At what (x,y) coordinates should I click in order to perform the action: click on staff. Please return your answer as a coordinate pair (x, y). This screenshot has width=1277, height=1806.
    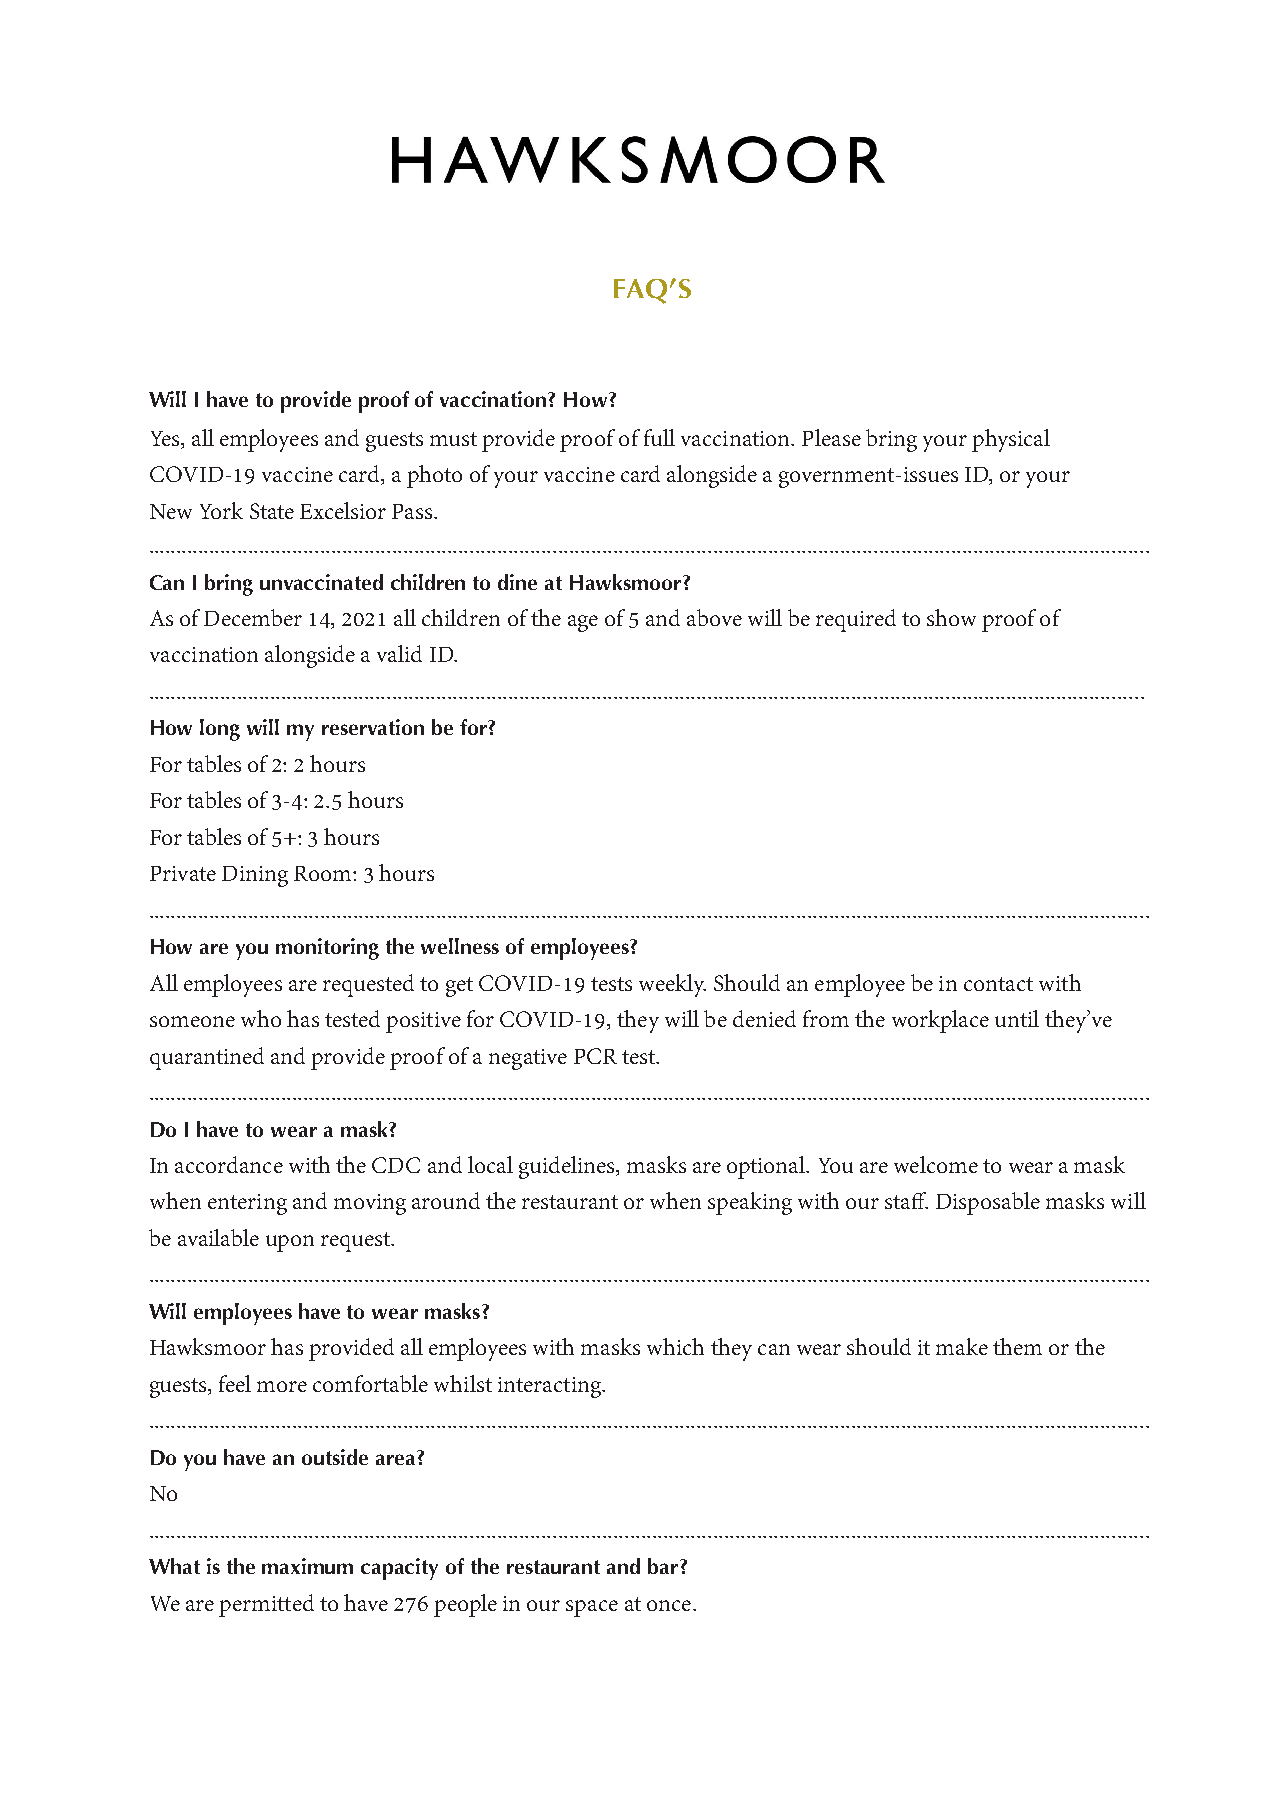
    Looking at the image, I should click on (906, 1200).
